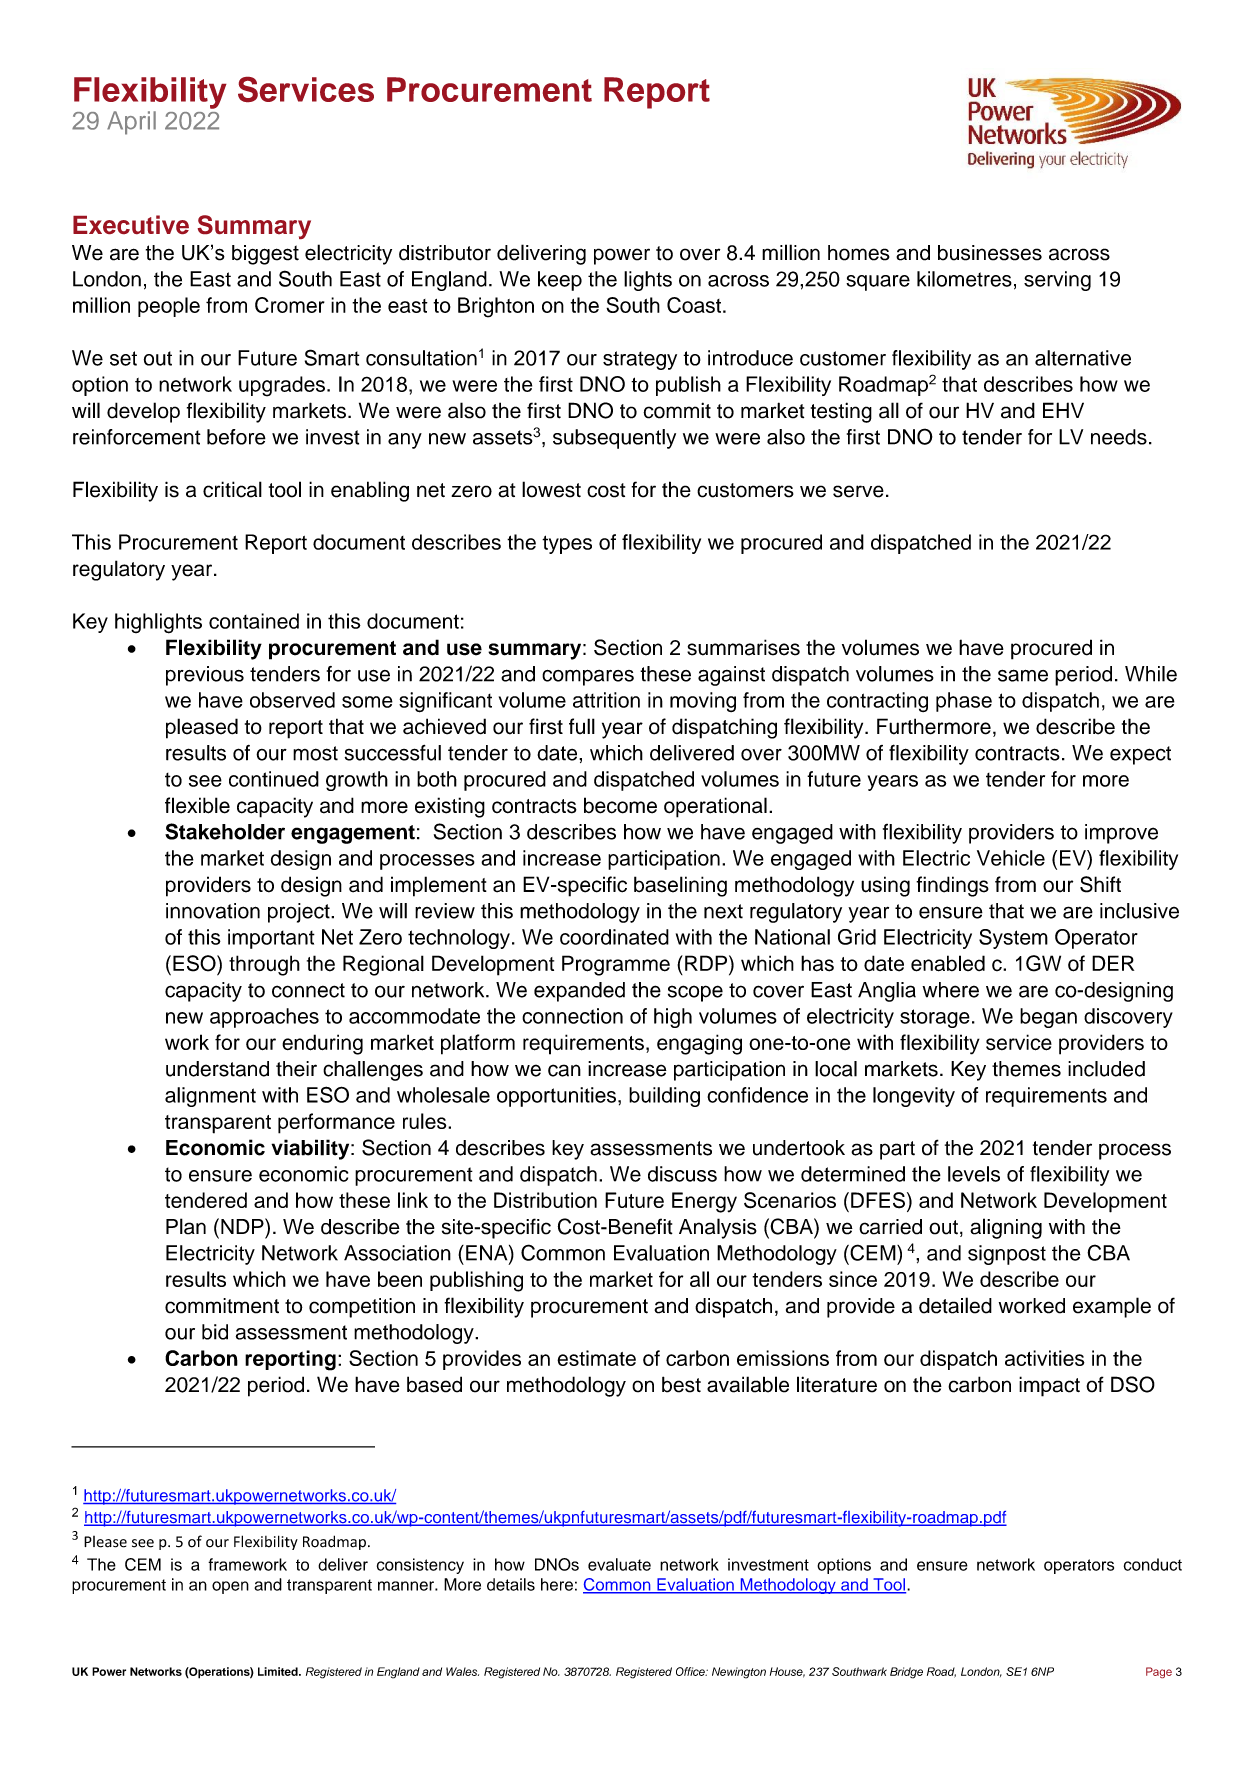 Image resolution: width=1254 pixels, height=1773 pixels. I want to click on levels, so click(974, 1174).
